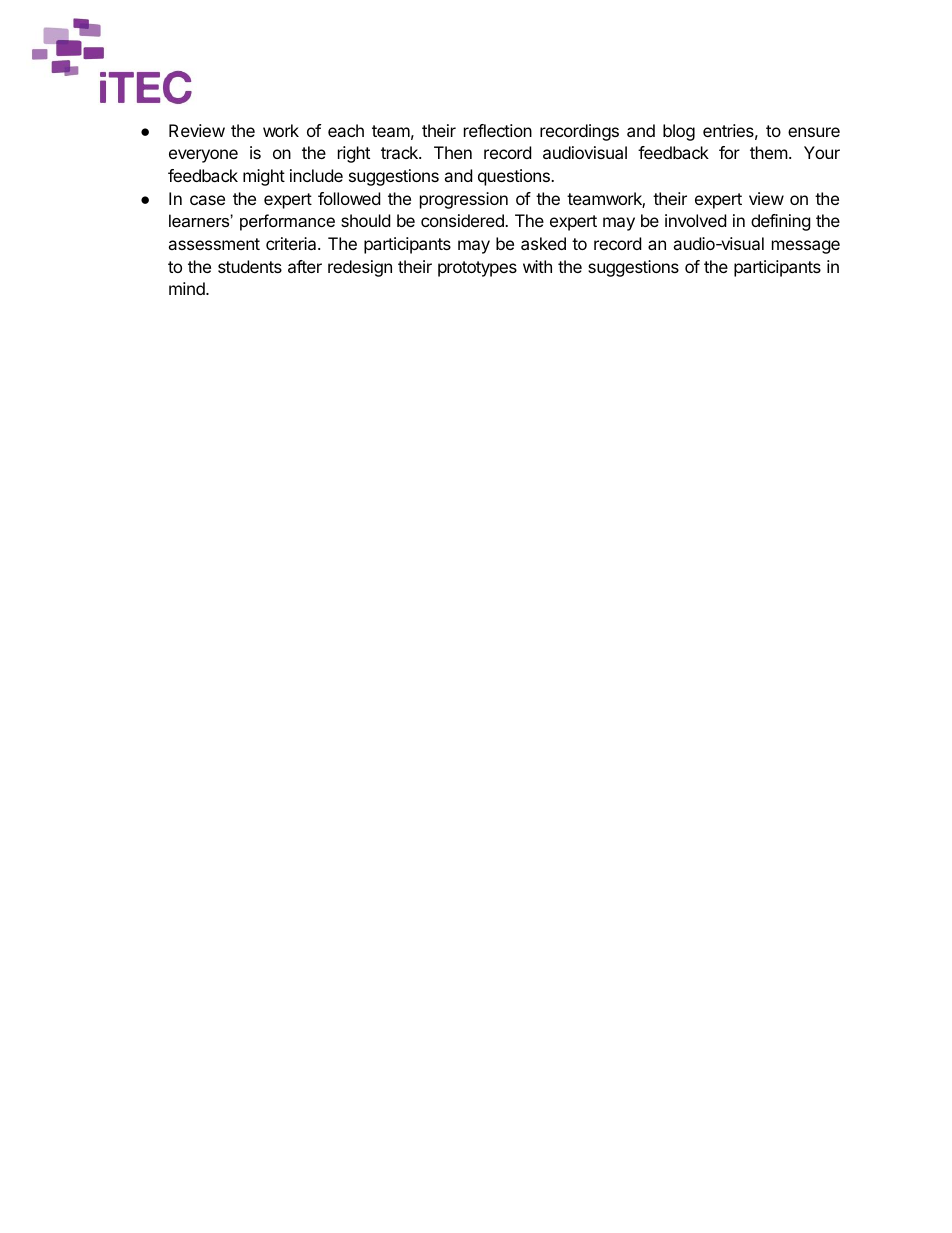  What do you see at coordinates (207, 200) in the screenshot?
I see `case` at bounding box center [207, 200].
